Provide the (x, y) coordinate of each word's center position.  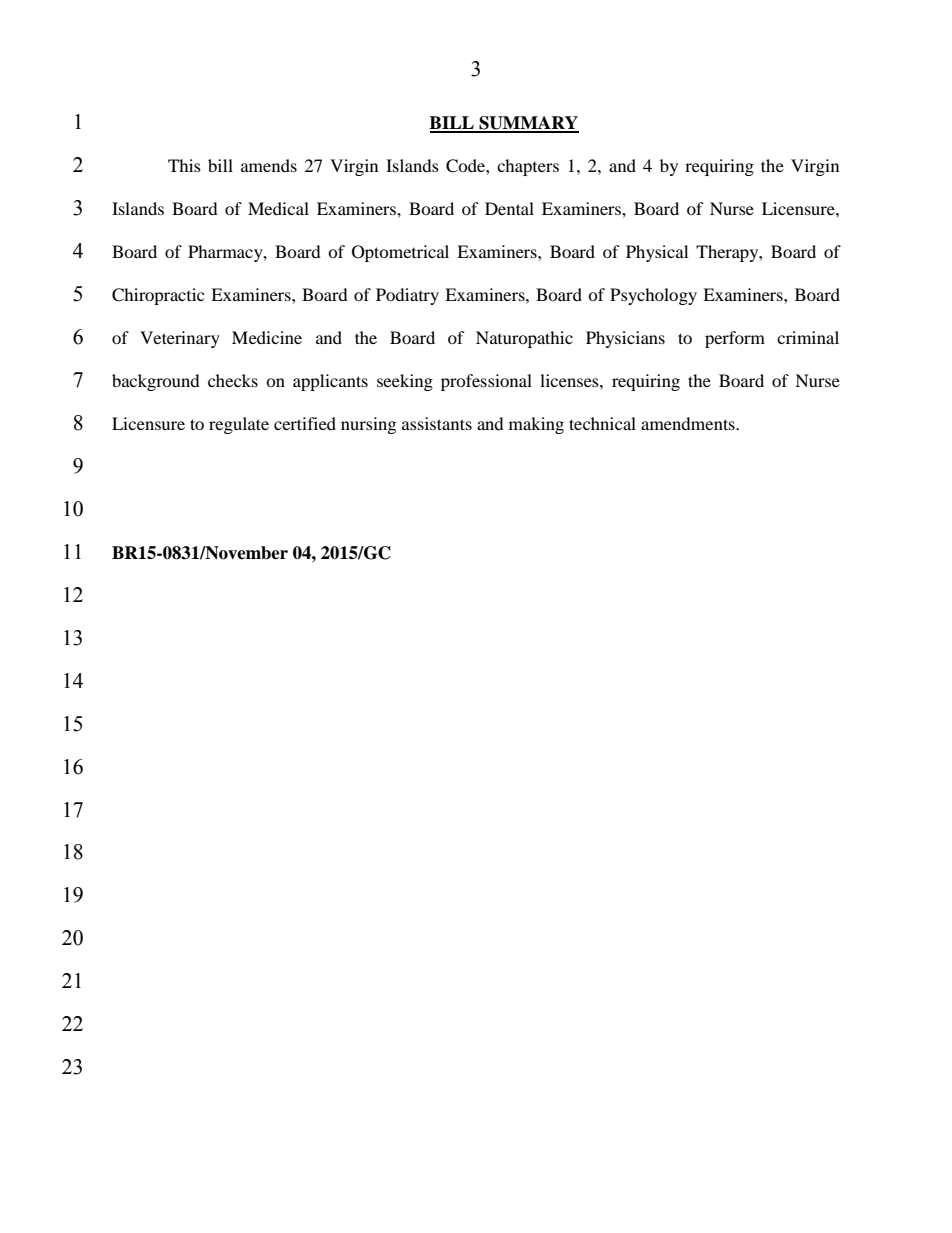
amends (269, 165)
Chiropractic (158, 296)
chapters (528, 167)
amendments (689, 423)
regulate (239, 425)
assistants (437, 423)
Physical (657, 253)
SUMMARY (528, 124)
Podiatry (407, 296)
